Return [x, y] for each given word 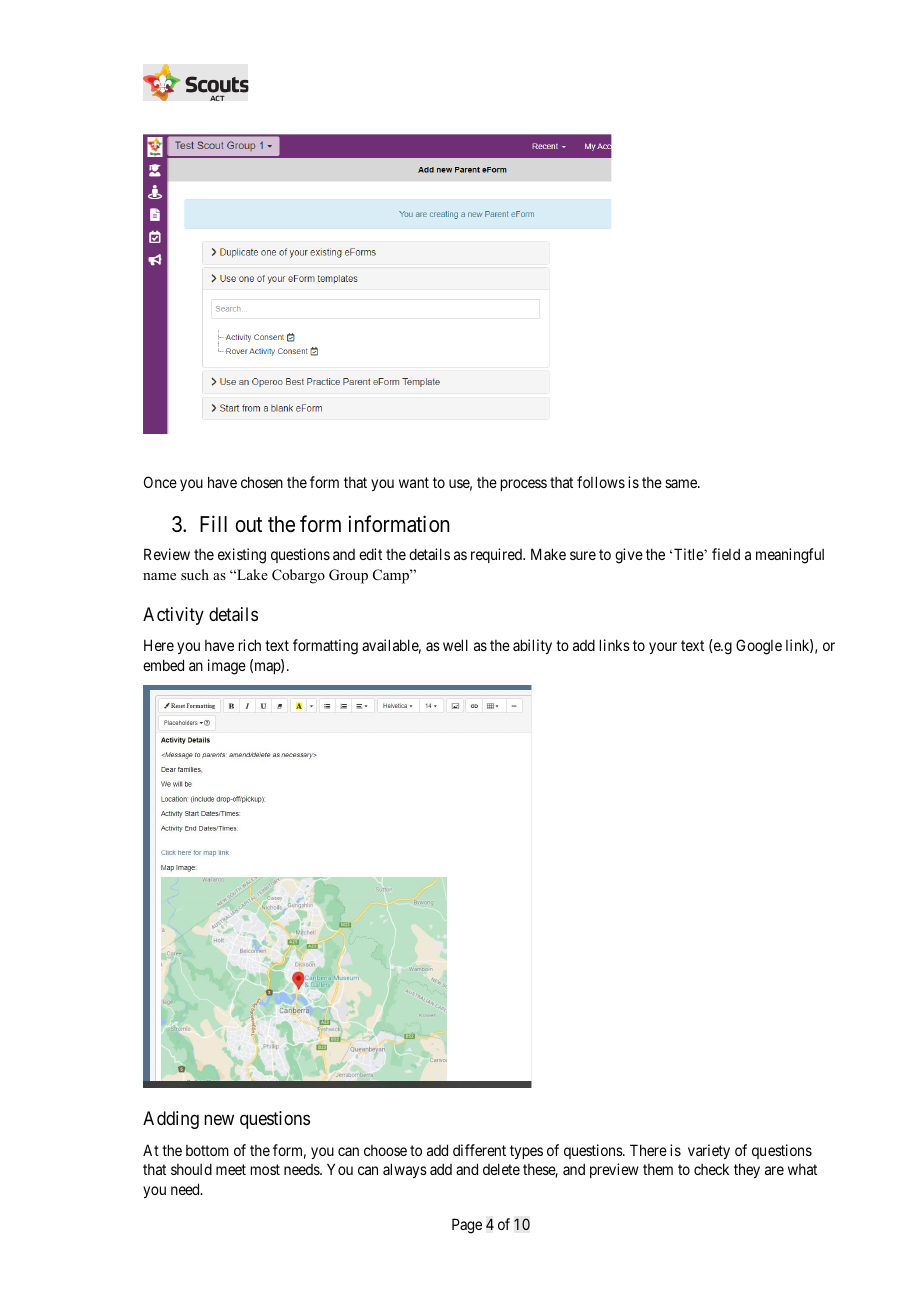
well [455, 645]
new [219, 1120]
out [248, 525]
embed [163, 665]
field [726, 554]
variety [709, 1151]
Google [759, 647]
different [479, 1150]
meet [231, 1169]
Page [467, 1226]
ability [532, 646]
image [227, 667]
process [524, 485]
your [663, 648]
